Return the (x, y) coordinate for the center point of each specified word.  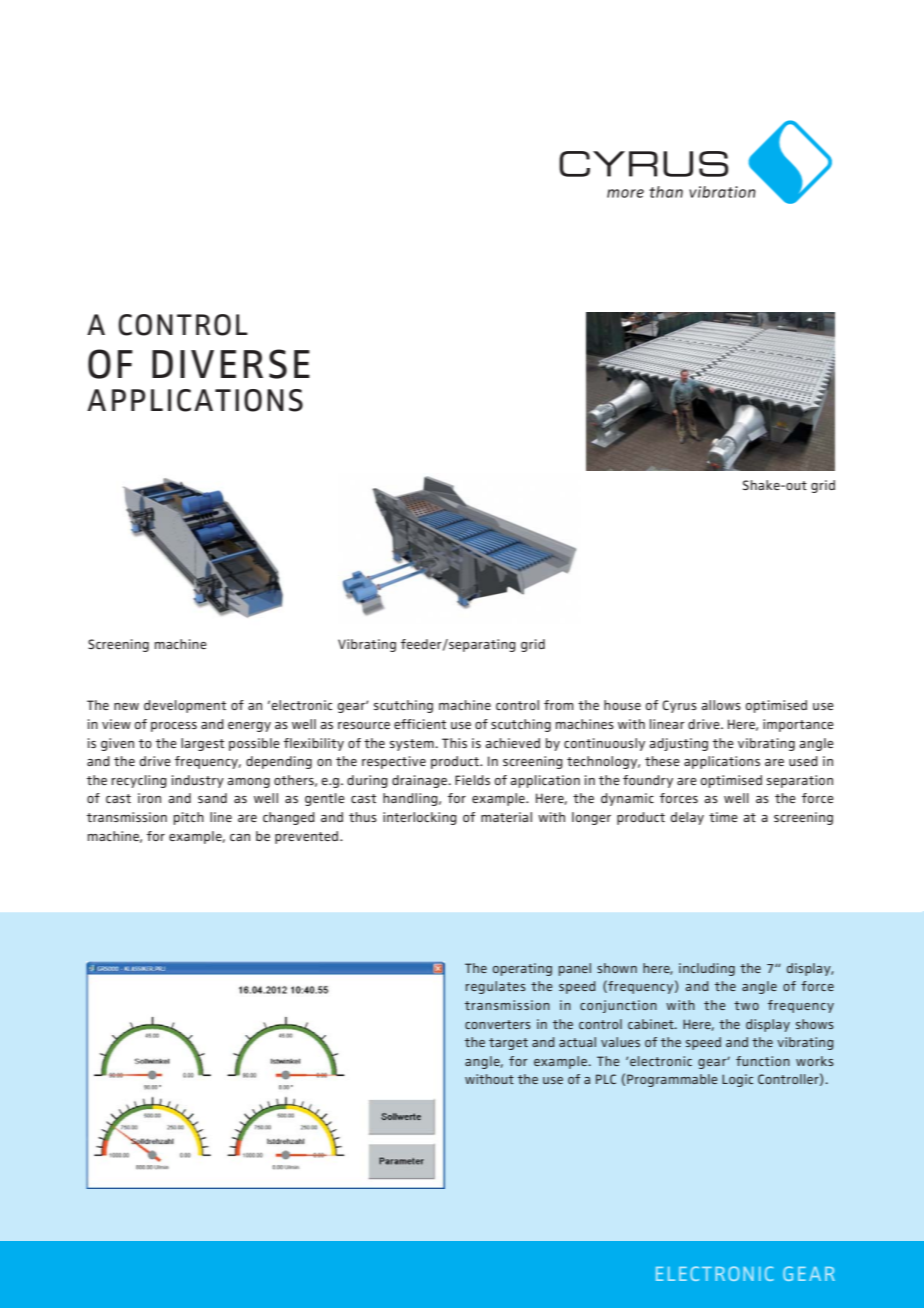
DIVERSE (231, 364)
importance (798, 725)
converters (498, 1024)
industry (198, 781)
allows (721, 705)
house (622, 705)
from (559, 705)
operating (522, 969)
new (126, 706)
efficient (420, 724)
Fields (472, 780)
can (240, 837)
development (185, 706)
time (723, 817)
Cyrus (679, 706)
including (707, 969)
